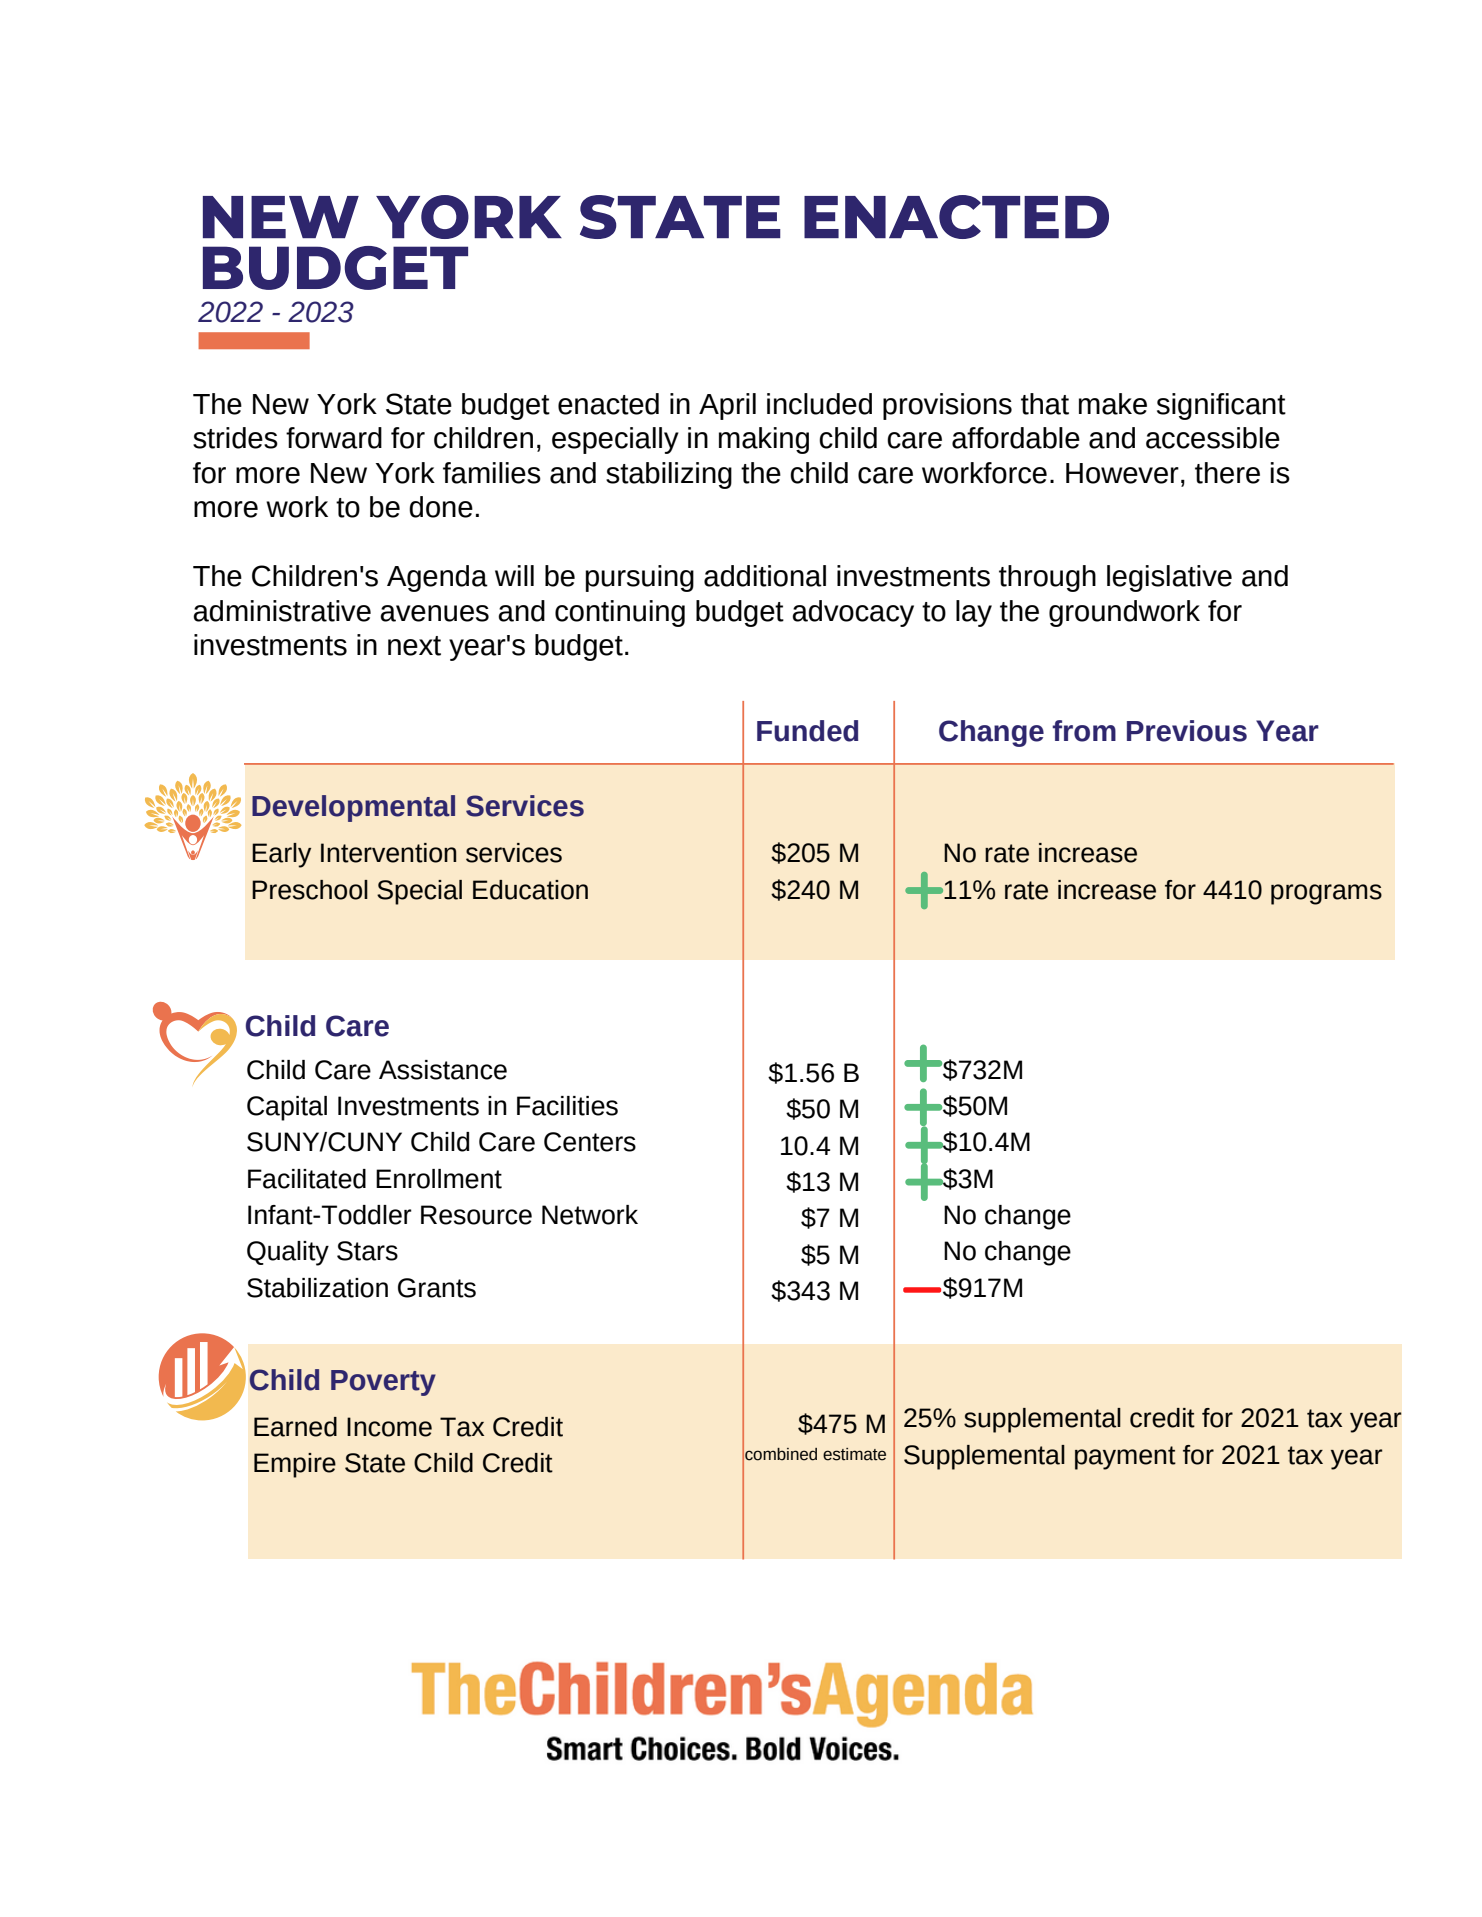 This screenshot has width=1482, height=1917. I want to click on programs, so click(1326, 894).
